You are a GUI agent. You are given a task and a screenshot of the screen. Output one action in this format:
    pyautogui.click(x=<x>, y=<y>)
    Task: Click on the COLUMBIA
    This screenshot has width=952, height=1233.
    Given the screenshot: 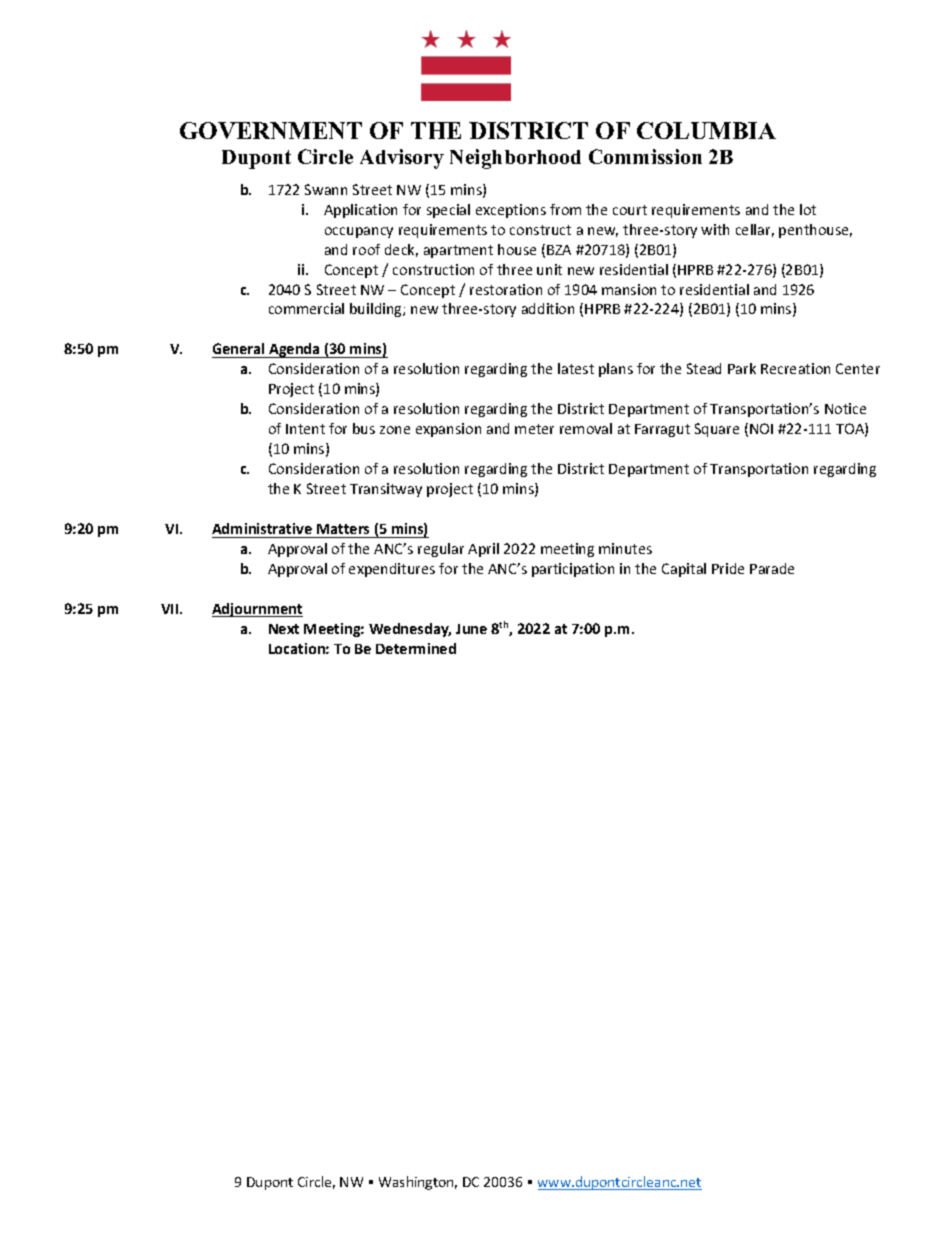 What is the action you would take?
    pyautogui.click(x=706, y=130)
